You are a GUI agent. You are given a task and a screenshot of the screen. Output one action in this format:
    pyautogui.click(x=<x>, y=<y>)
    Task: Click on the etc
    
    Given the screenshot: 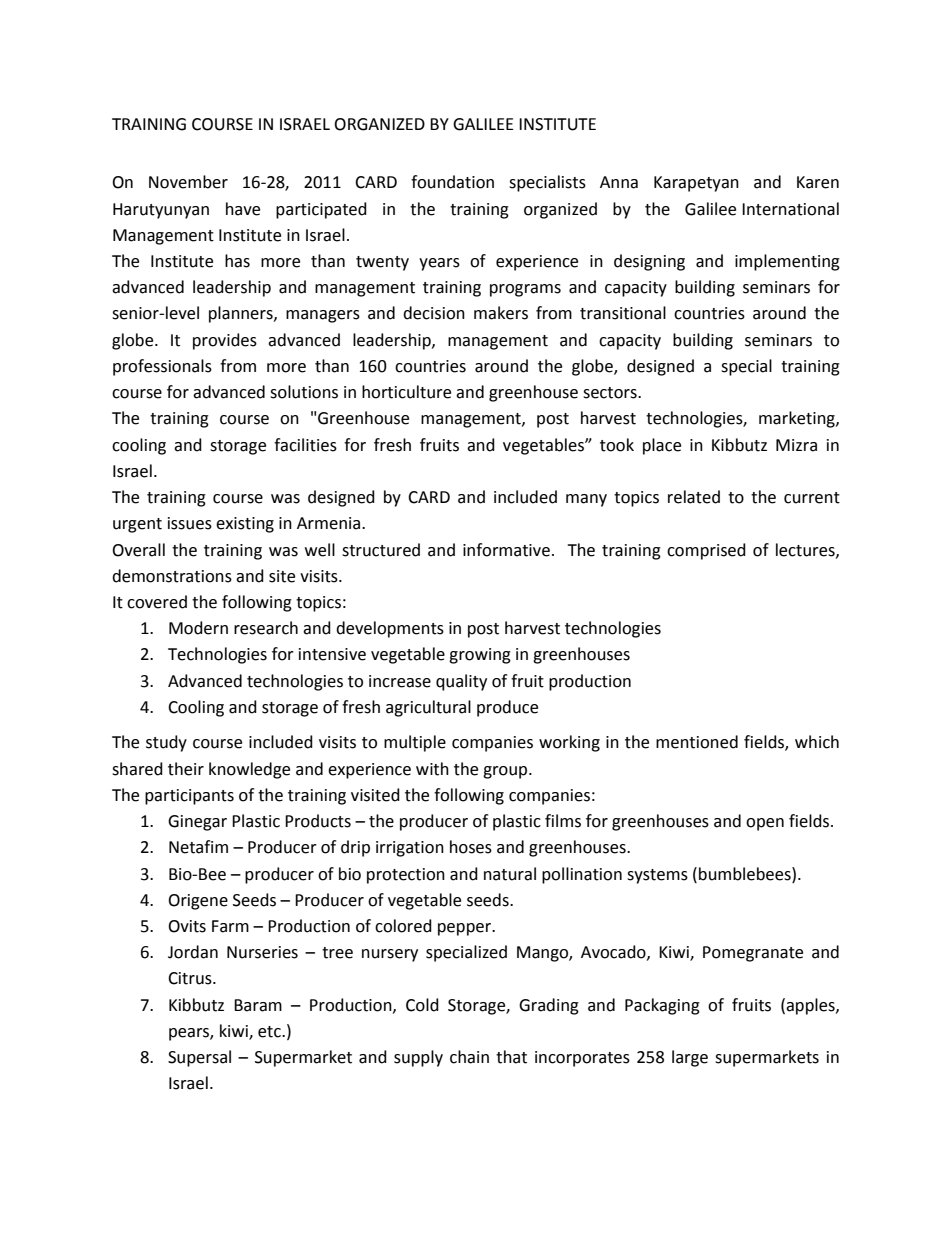 What is the action you would take?
    pyautogui.click(x=270, y=1032)
